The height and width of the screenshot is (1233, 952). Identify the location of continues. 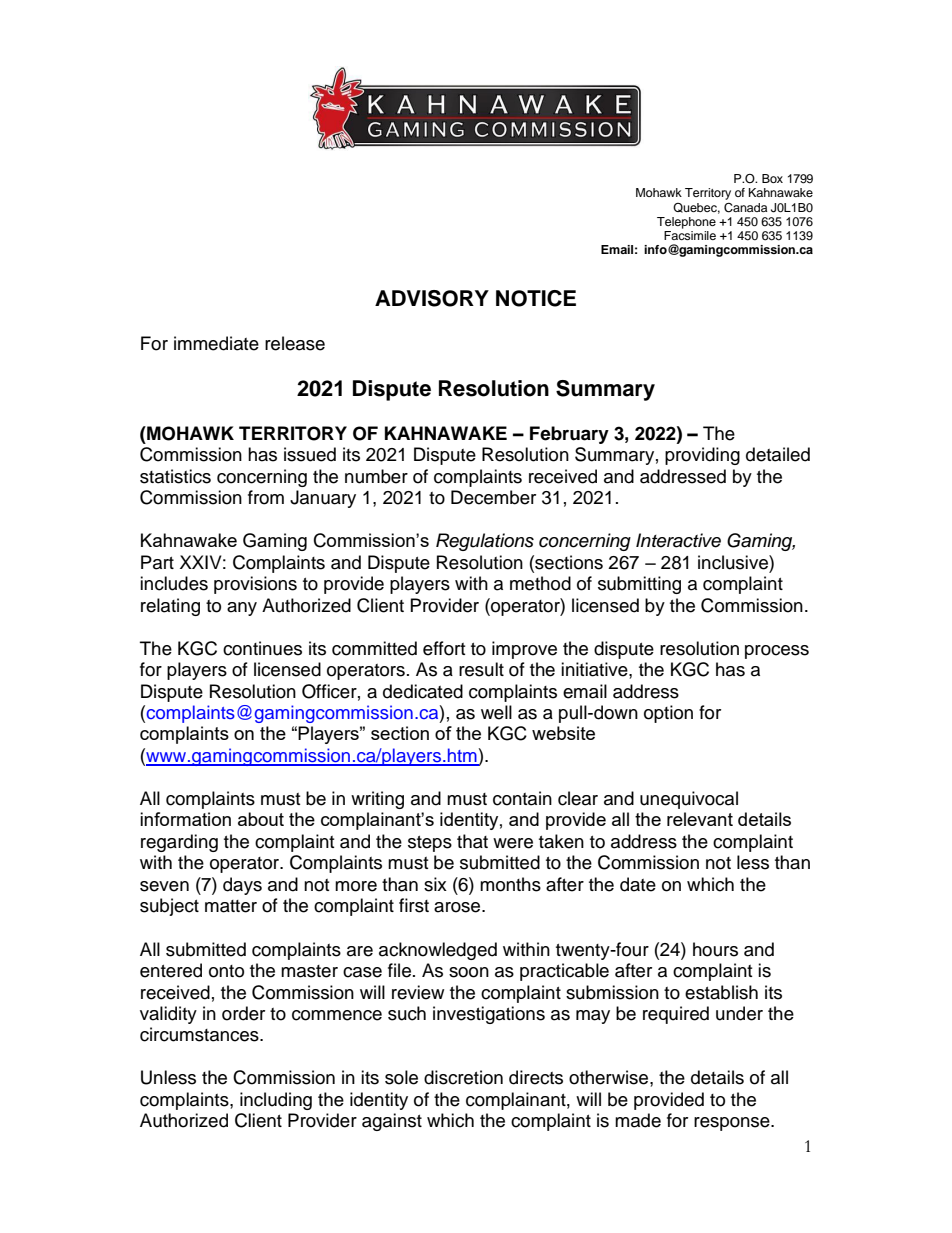
(262, 648).
